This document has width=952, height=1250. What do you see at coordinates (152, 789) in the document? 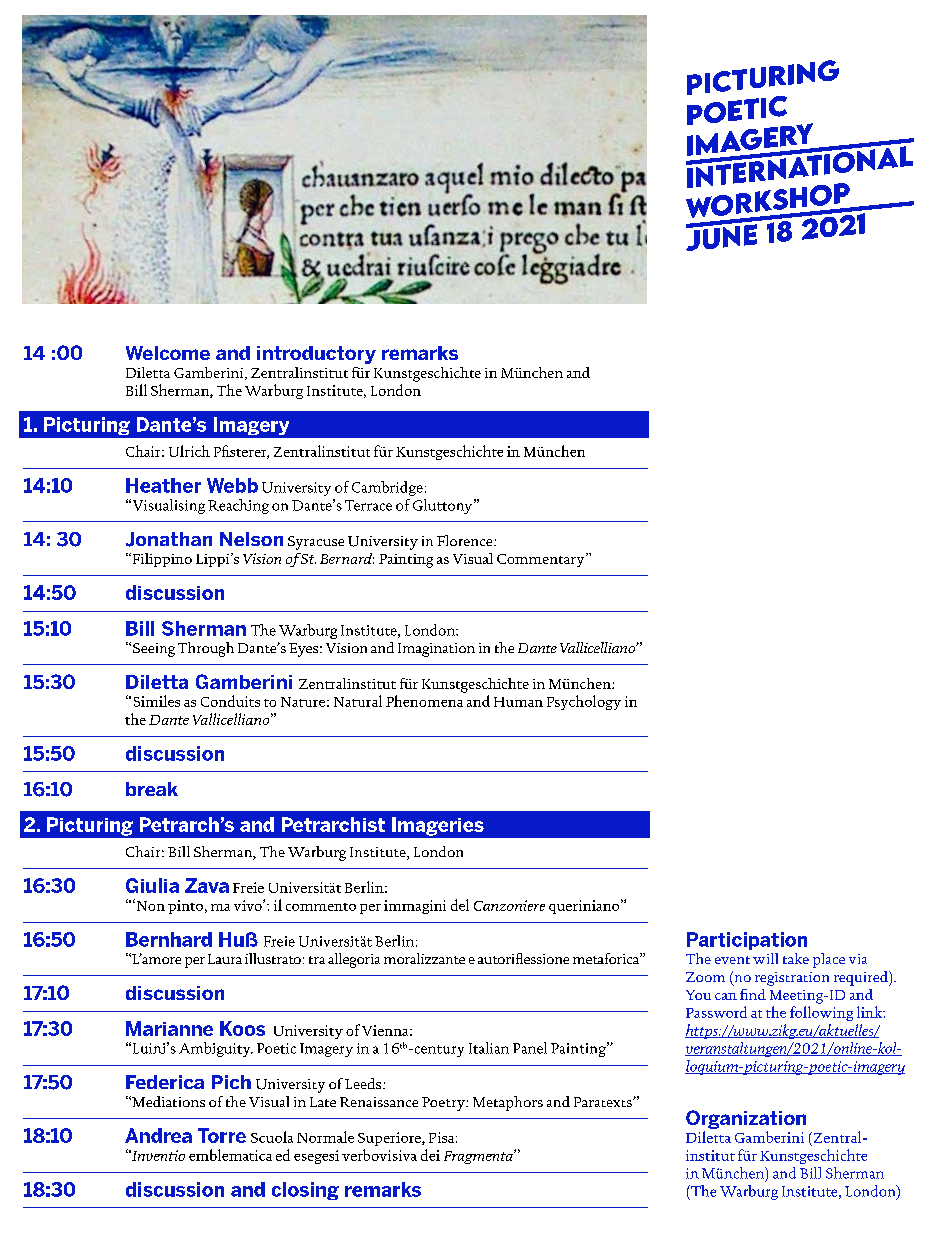
I see `break` at bounding box center [152, 789].
